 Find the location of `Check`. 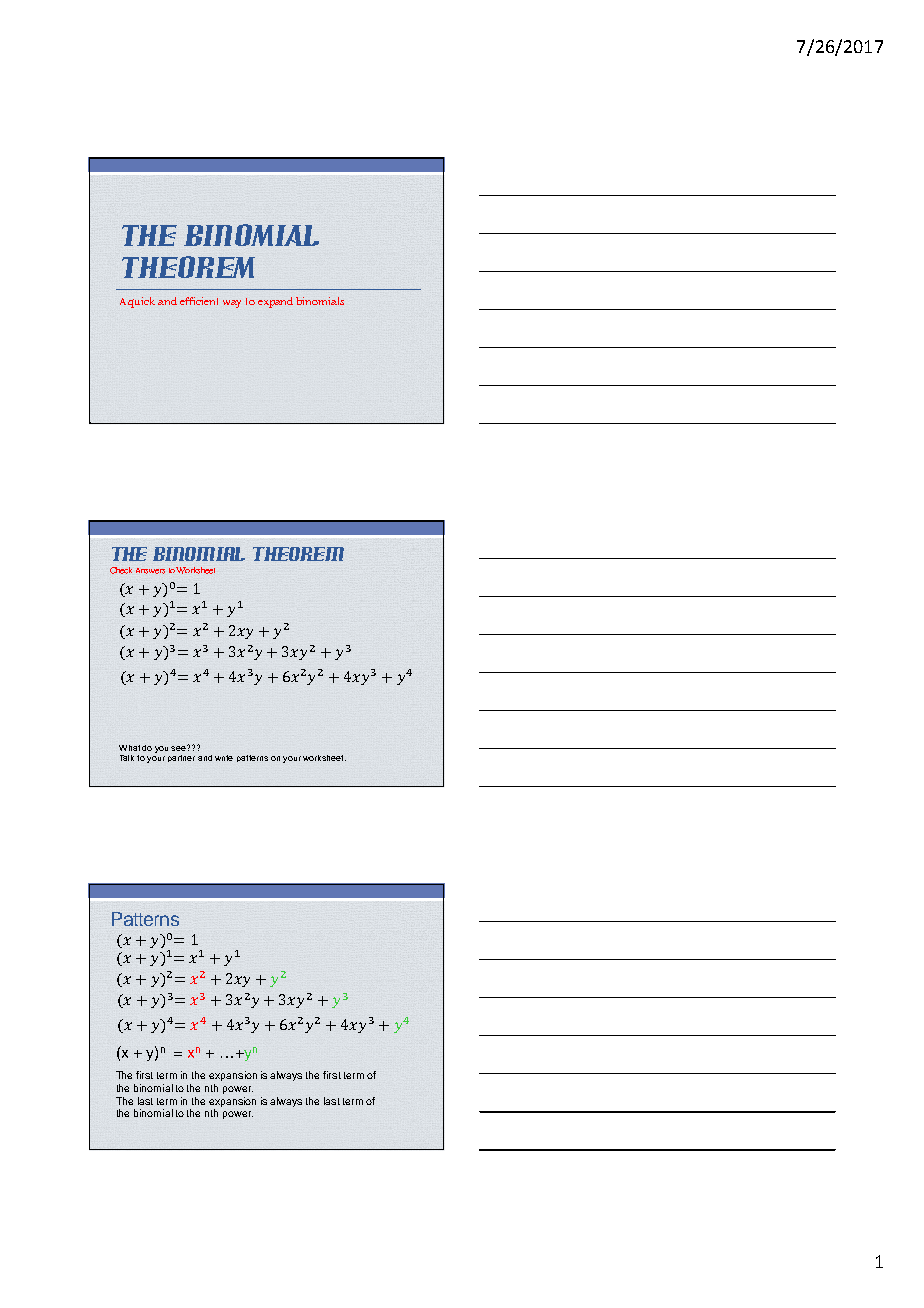

Check is located at coordinates (121, 570).
